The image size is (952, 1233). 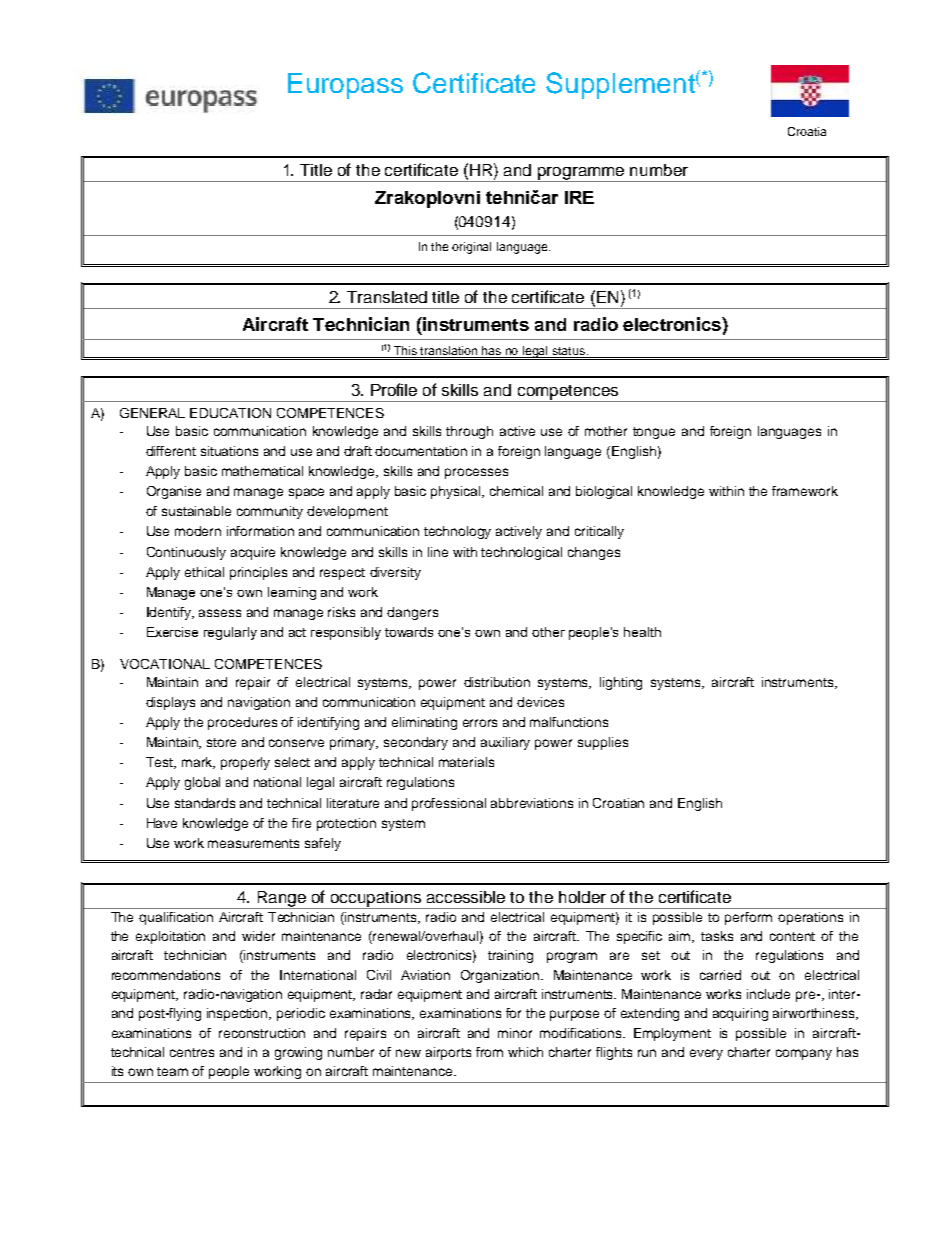 What do you see at coordinates (449, 804) in the image?
I see `professional` at bounding box center [449, 804].
